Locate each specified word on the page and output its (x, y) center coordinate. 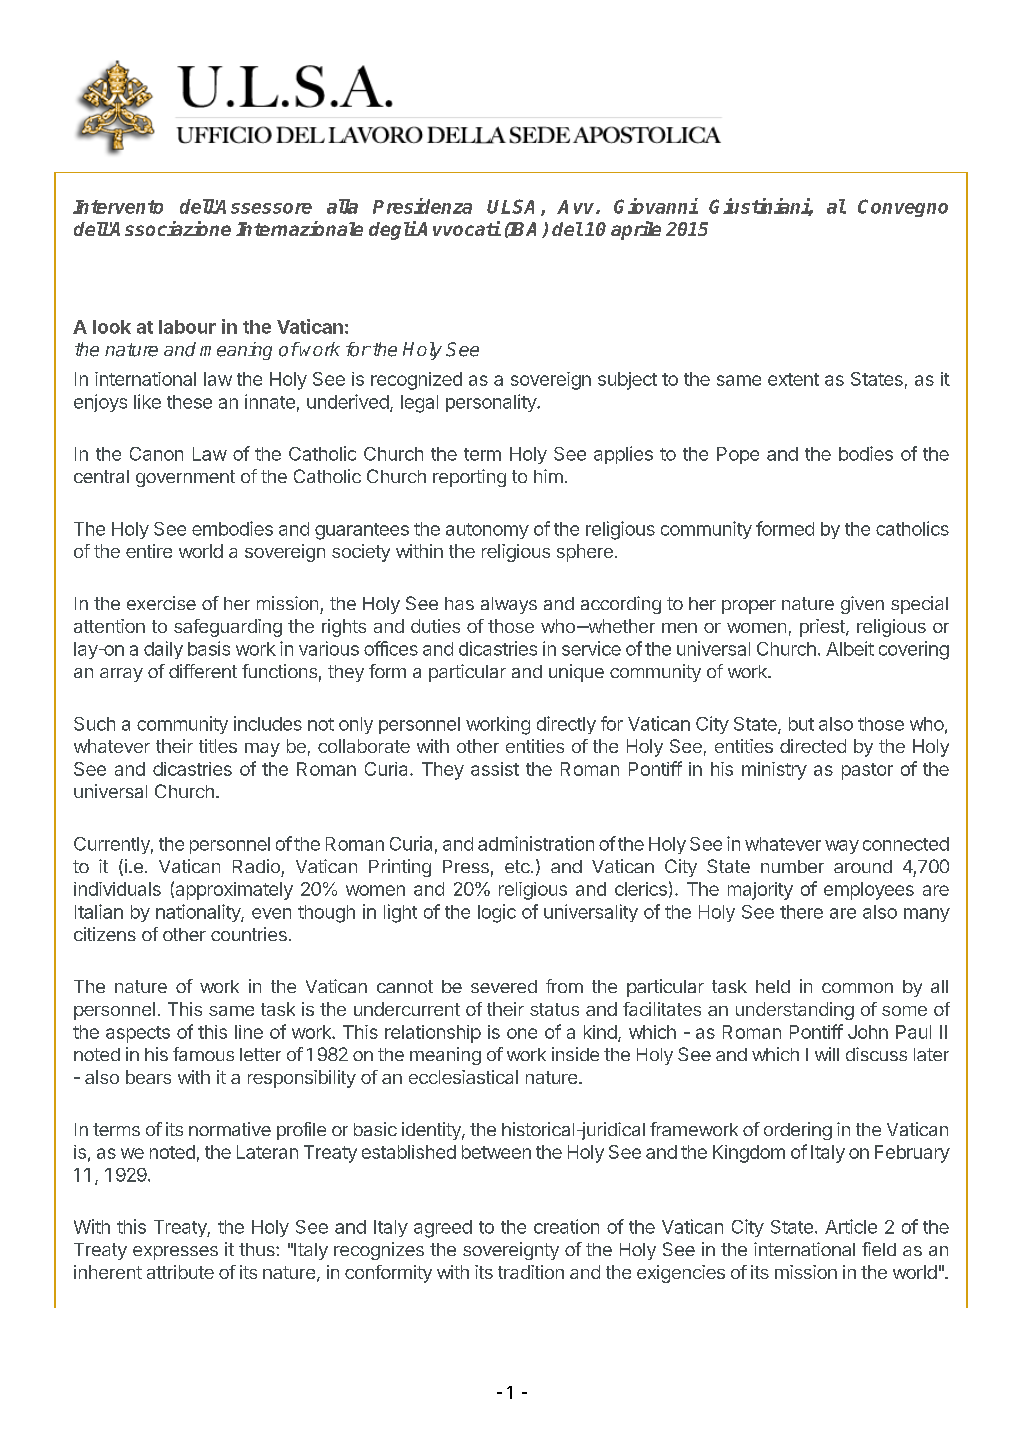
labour (187, 327)
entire (149, 551)
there (801, 912)
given (862, 605)
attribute (180, 1272)
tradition (531, 1272)
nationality (199, 913)
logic (497, 913)
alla (342, 206)
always (509, 605)
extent (793, 379)
